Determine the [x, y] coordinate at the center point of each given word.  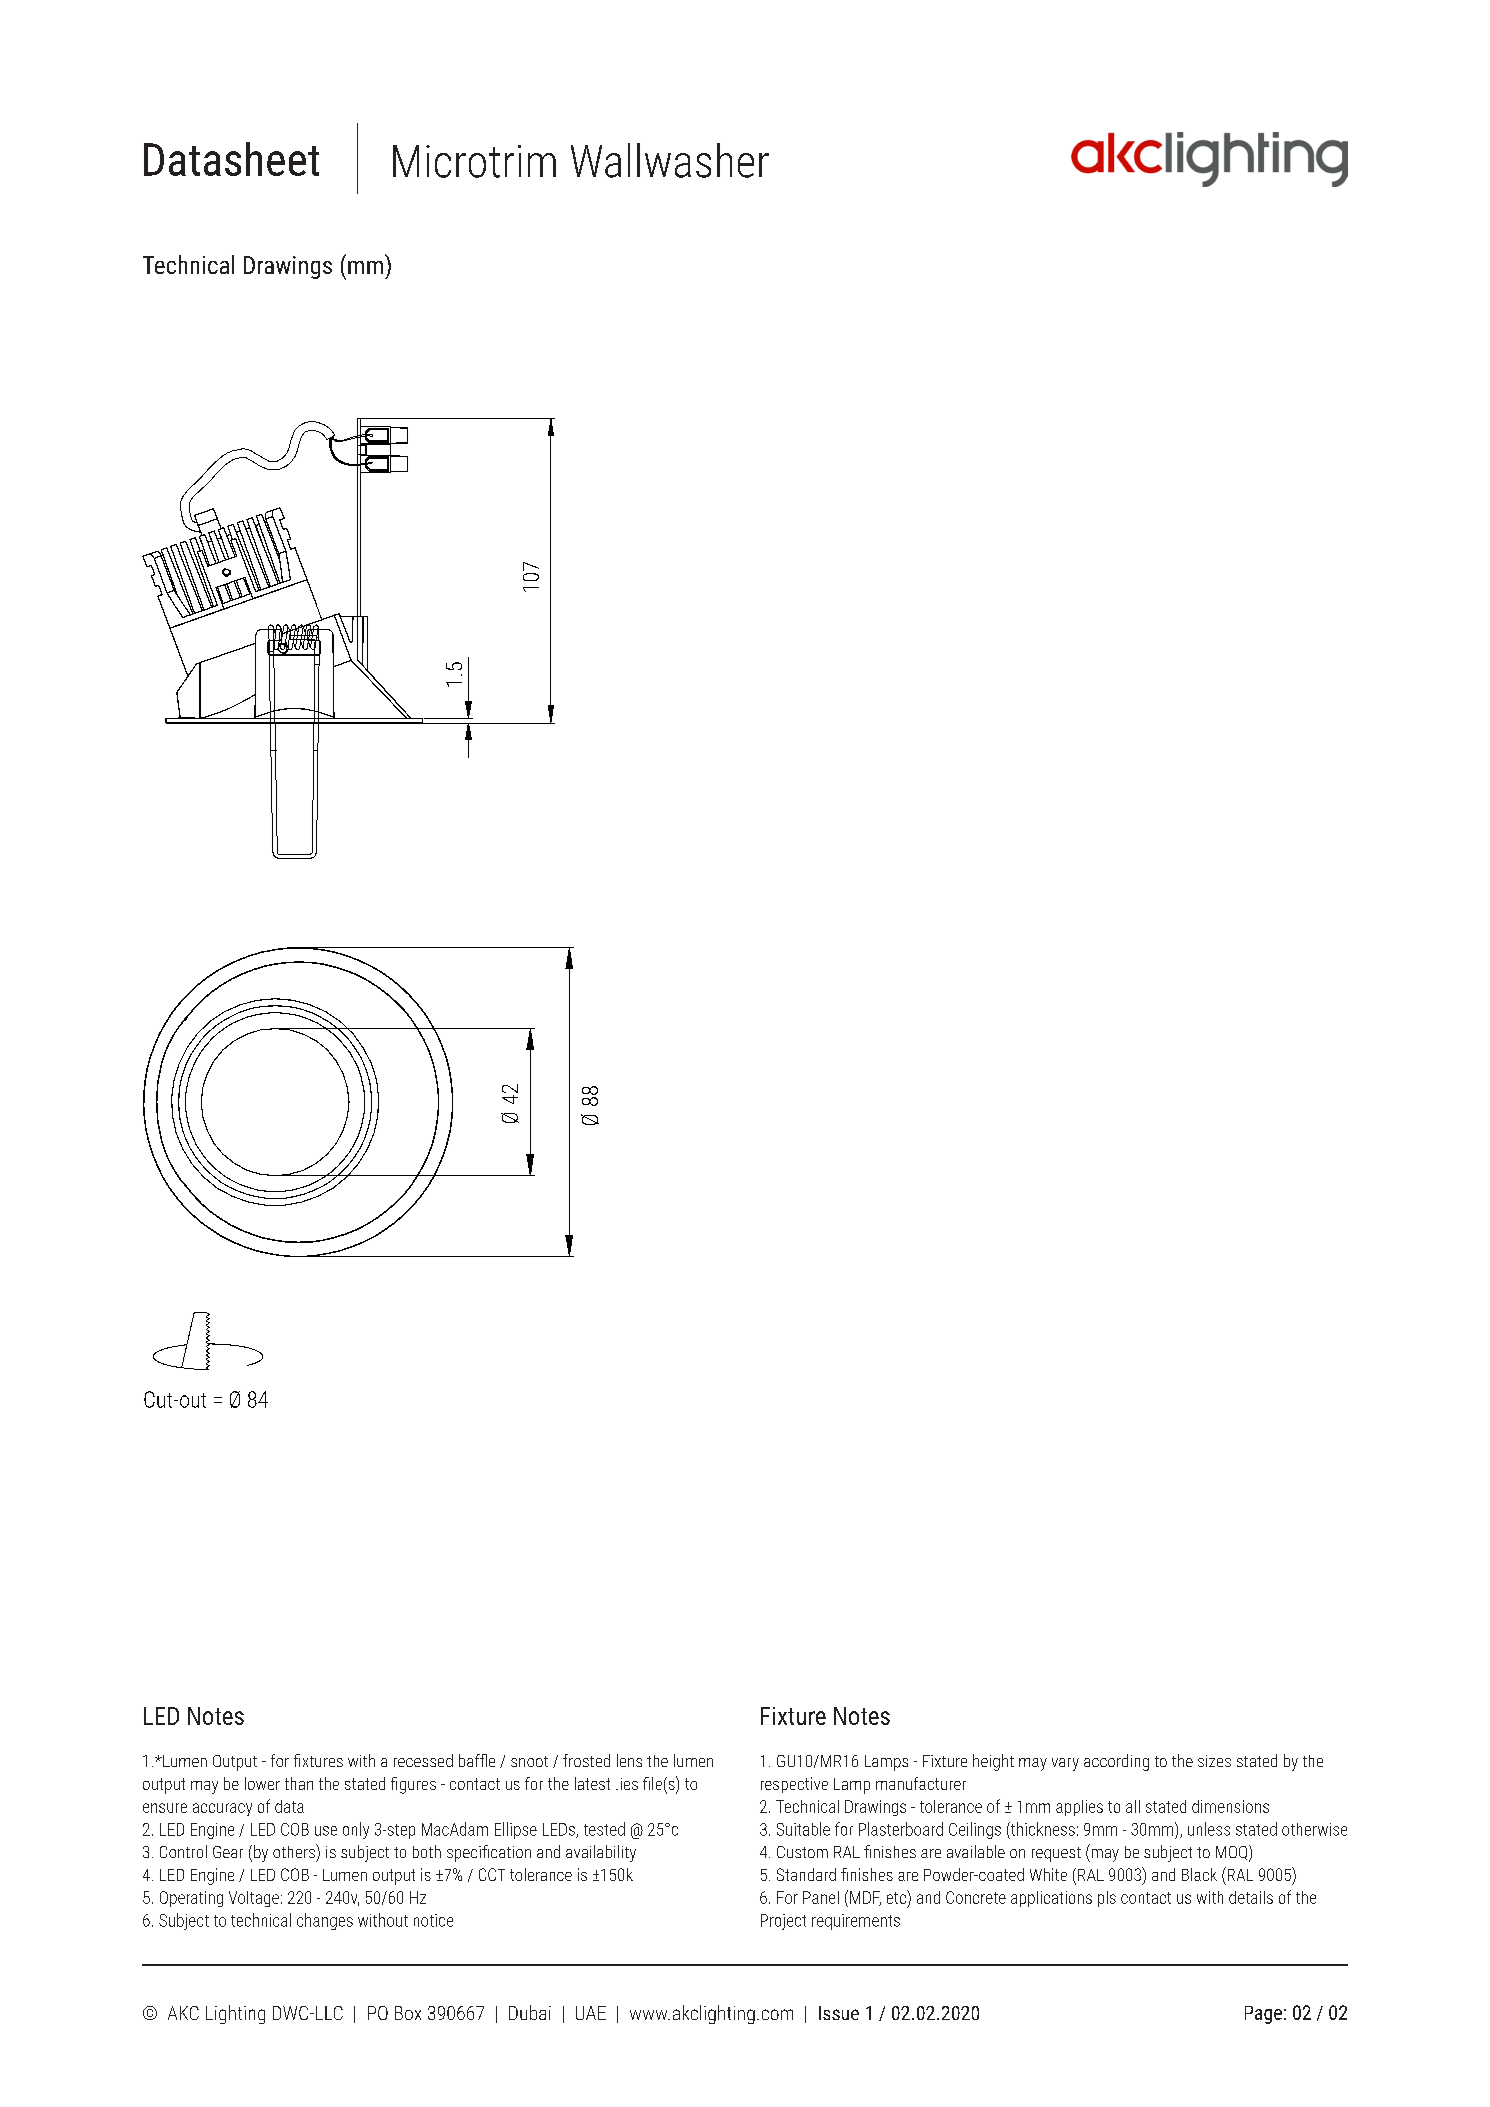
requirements [856, 1922]
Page [1263, 2015]
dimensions [1230, 1806]
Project [783, 1922]
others [295, 1851]
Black [1199, 1874]
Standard [806, 1874]
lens [629, 1760]
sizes [1214, 1761]
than [299, 1783]
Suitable [803, 1829]
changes [325, 1921]
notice [433, 1920]
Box [408, 2013]
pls [1107, 1899]
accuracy [222, 1809]
